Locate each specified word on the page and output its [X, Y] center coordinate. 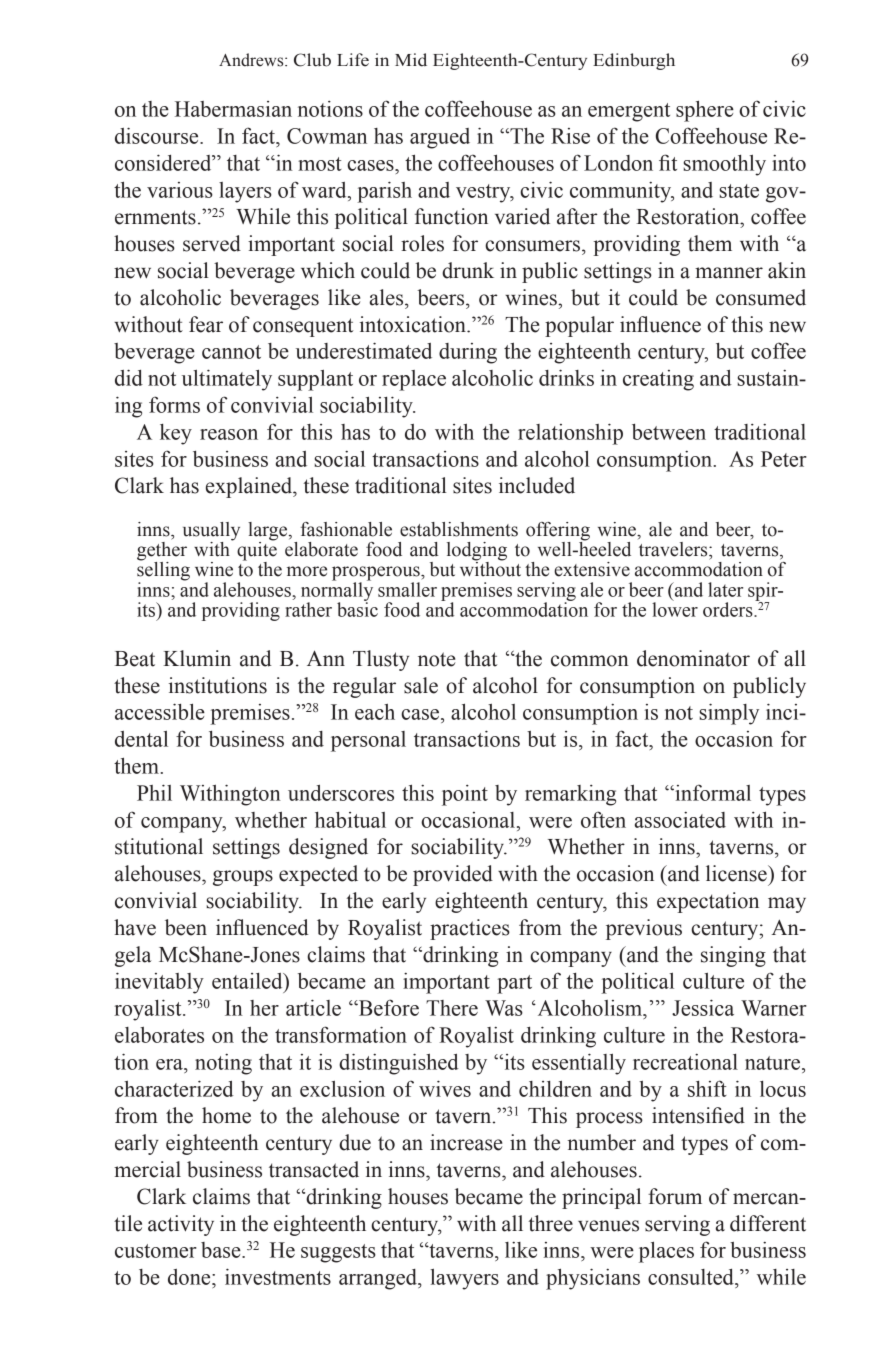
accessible [160, 711]
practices [470, 929]
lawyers [464, 1279]
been [186, 927]
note [436, 659]
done [190, 1277]
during [468, 353]
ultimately [227, 380]
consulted [692, 1277]
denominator [693, 658]
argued [440, 138]
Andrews [252, 60]
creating [658, 380]
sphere [705, 111]
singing [733, 956]
